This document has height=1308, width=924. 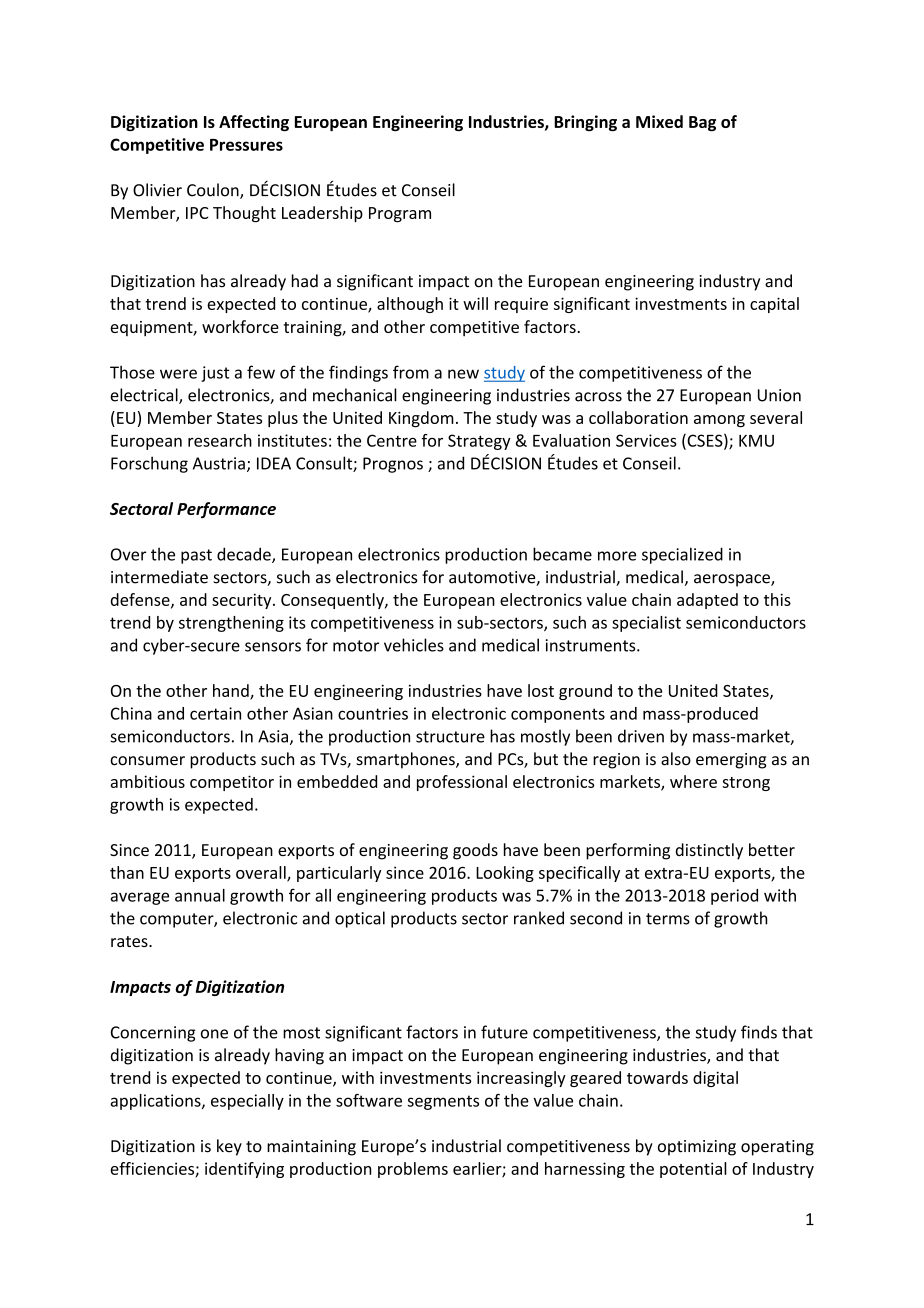 What do you see at coordinates (196, 556) in the document?
I see `past` at bounding box center [196, 556].
